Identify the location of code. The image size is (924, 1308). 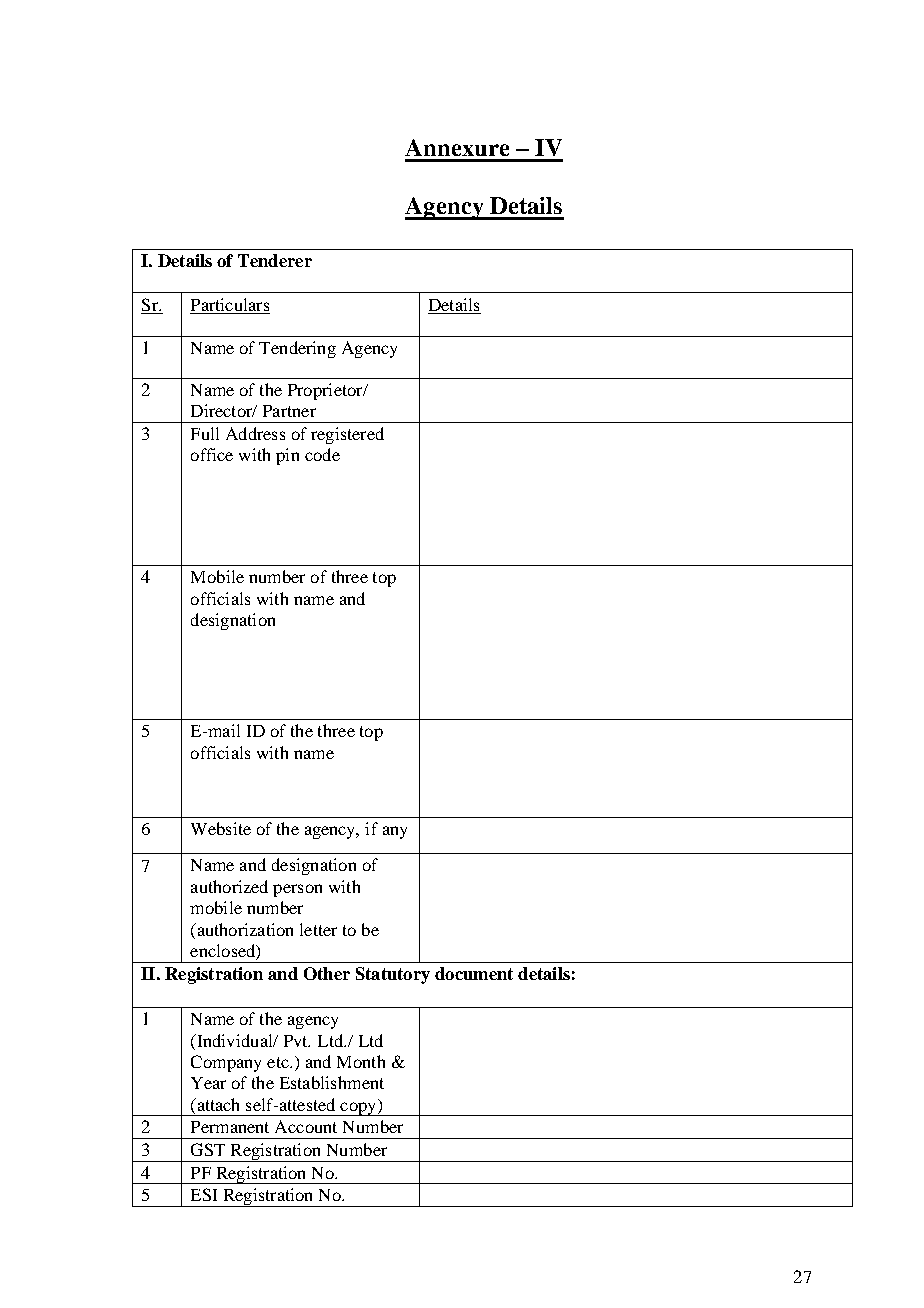
(322, 454).
